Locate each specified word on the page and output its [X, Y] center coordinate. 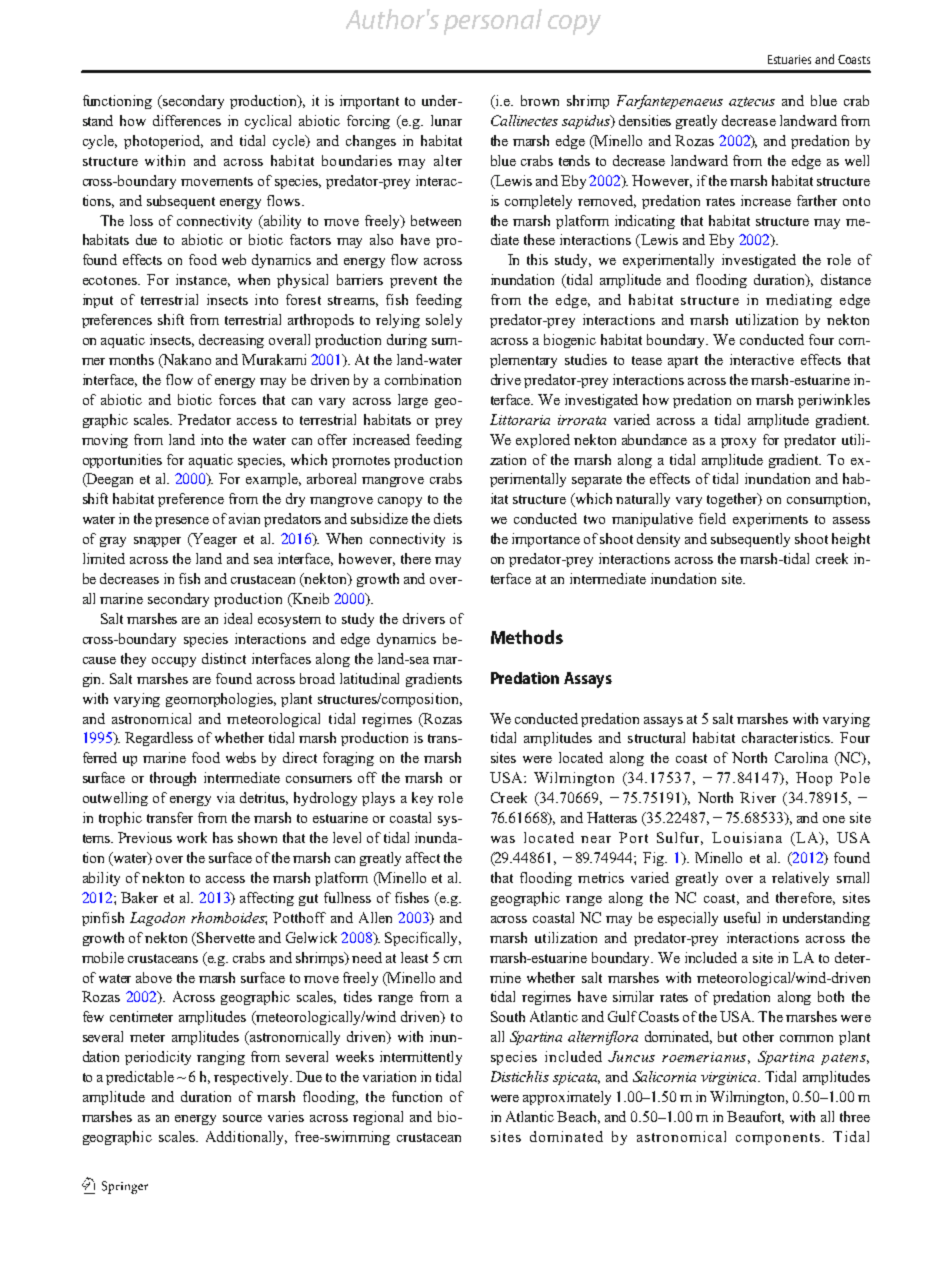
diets [448, 518]
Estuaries [789, 59]
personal [493, 22]
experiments [770, 520]
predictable [140, 1078]
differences [187, 120]
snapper [157, 542]
